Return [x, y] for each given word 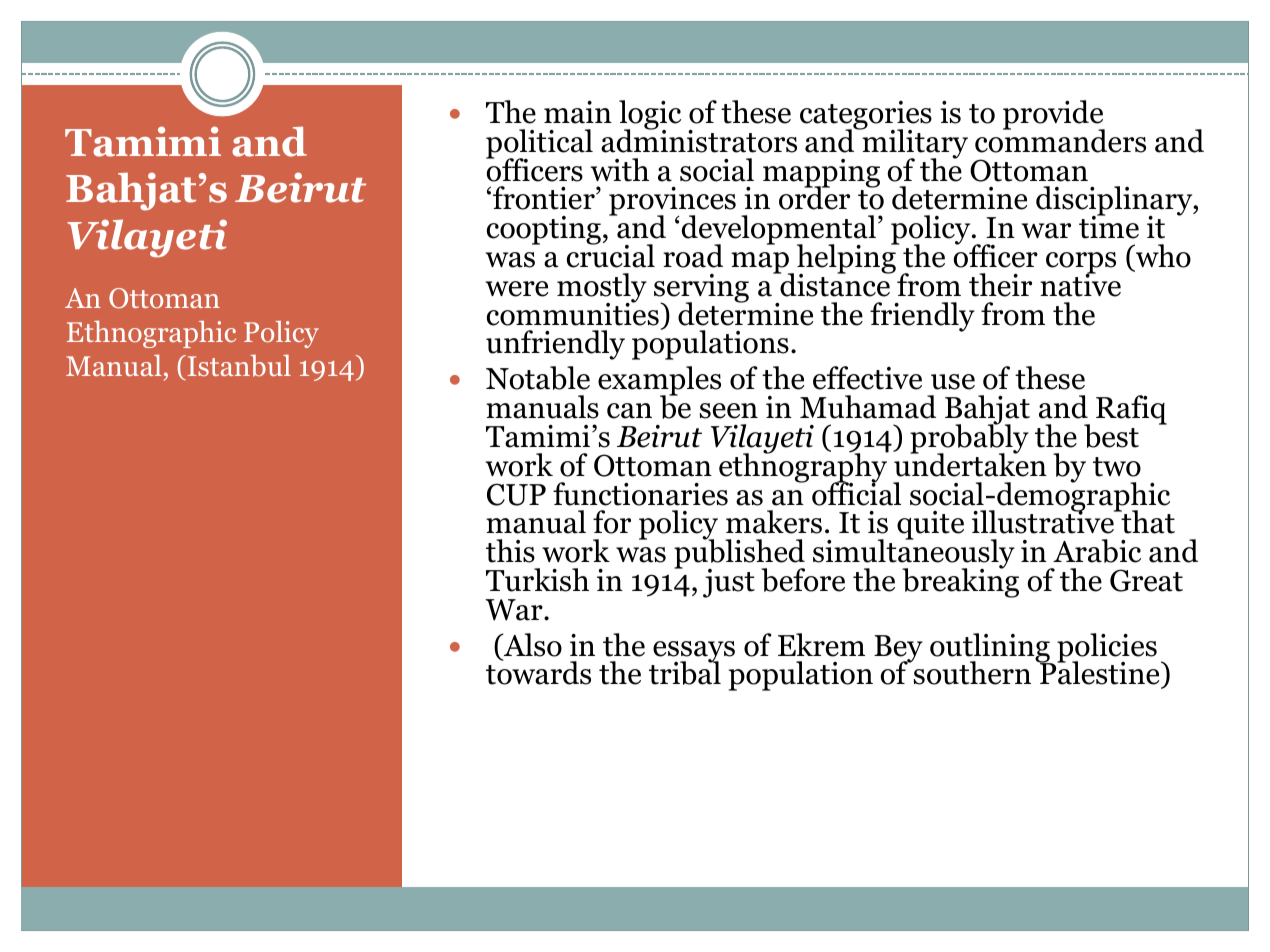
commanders [1060, 140]
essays [694, 653]
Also [532, 645]
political [539, 145]
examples [659, 382]
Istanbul [238, 367]
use [953, 382]
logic [650, 116]
